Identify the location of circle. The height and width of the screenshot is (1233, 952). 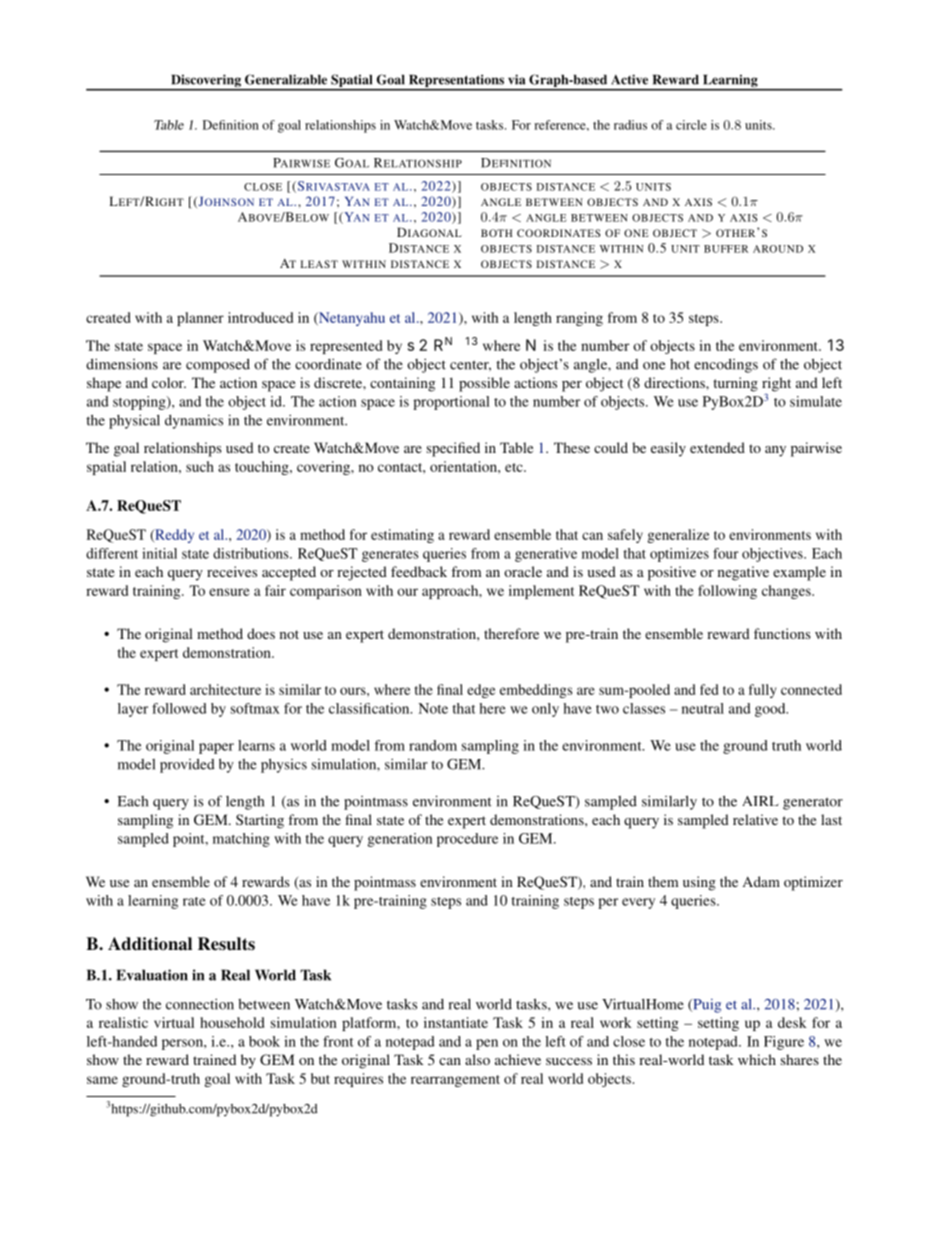
(691, 125).
